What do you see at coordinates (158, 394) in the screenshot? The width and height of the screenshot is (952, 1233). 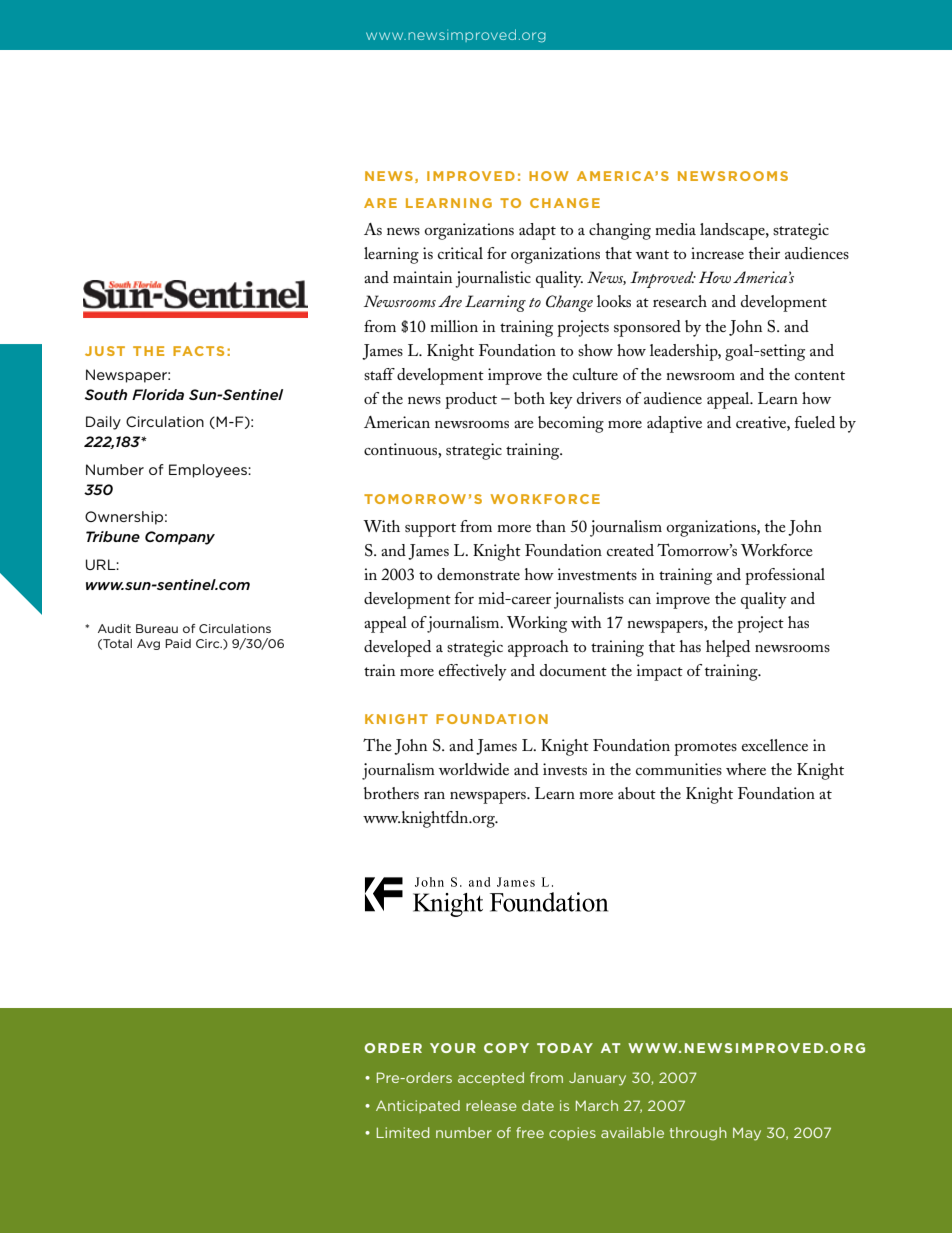 I see `Florida` at bounding box center [158, 394].
